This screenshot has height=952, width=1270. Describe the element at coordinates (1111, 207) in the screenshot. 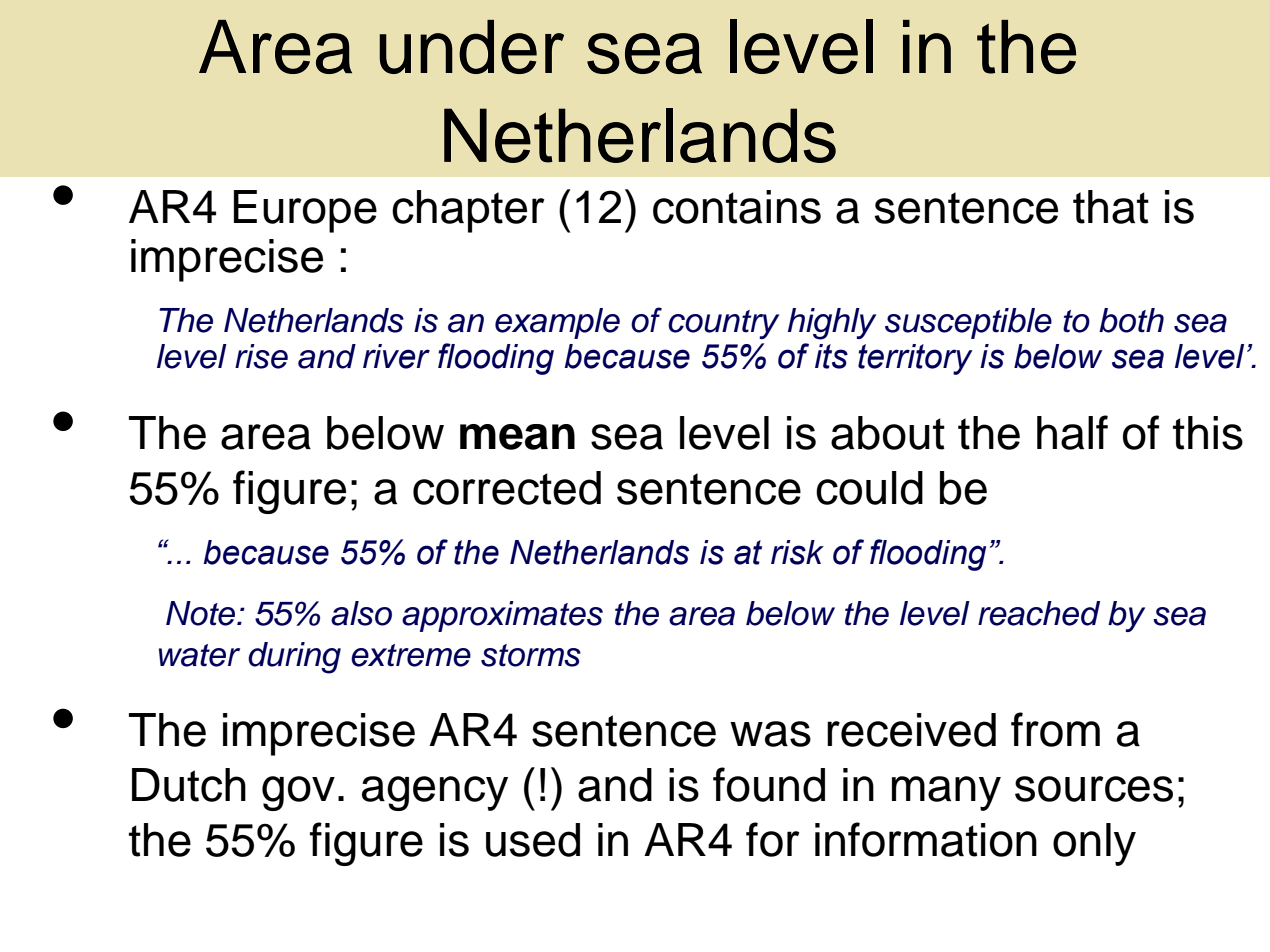

I see `that` at that location.
